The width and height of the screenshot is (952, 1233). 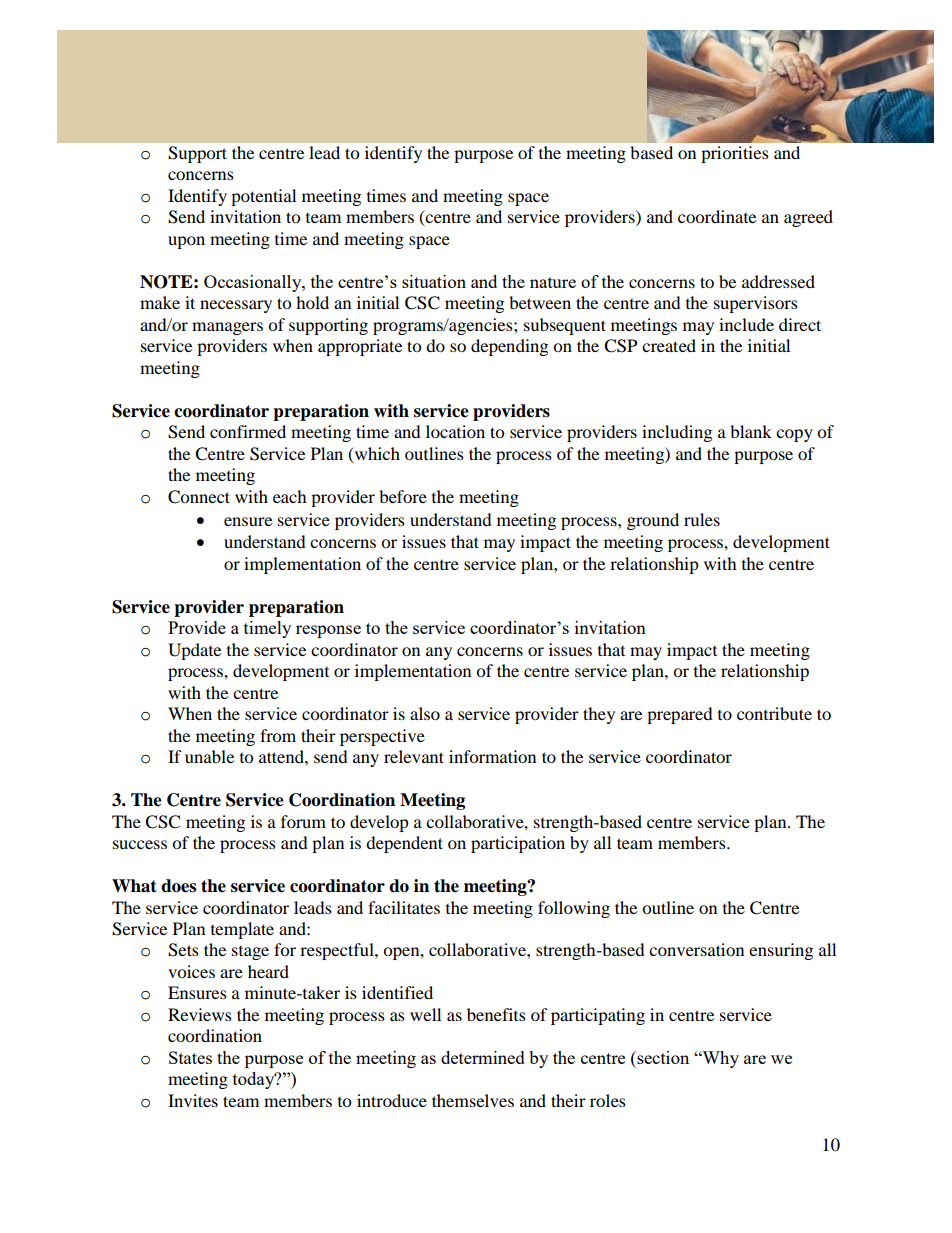 What do you see at coordinates (199, 497) in the screenshot?
I see `Connect` at bounding box center [199, 497].
